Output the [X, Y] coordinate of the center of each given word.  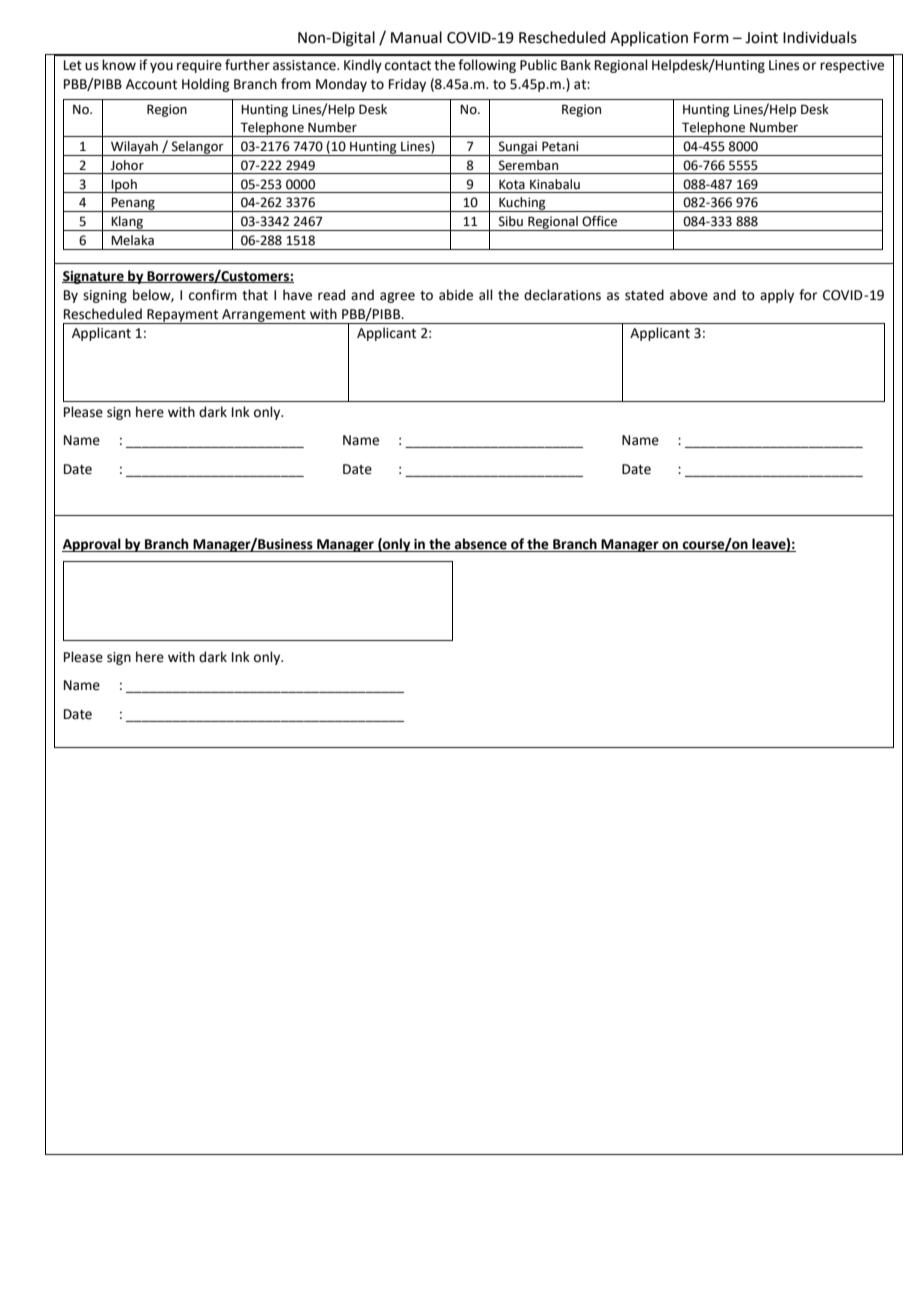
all [486, 295]
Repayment [183, 316]
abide [456, 295]
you [161, 67]
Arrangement [264, 316]
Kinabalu [555, 184]
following [487, 66]
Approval [92, 545]
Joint [761, 38]
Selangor [198, 148]
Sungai [518, 148]
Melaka [132, 240]
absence [481, 545]
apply [777, 296]
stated [644, 295]
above [689, 295]
